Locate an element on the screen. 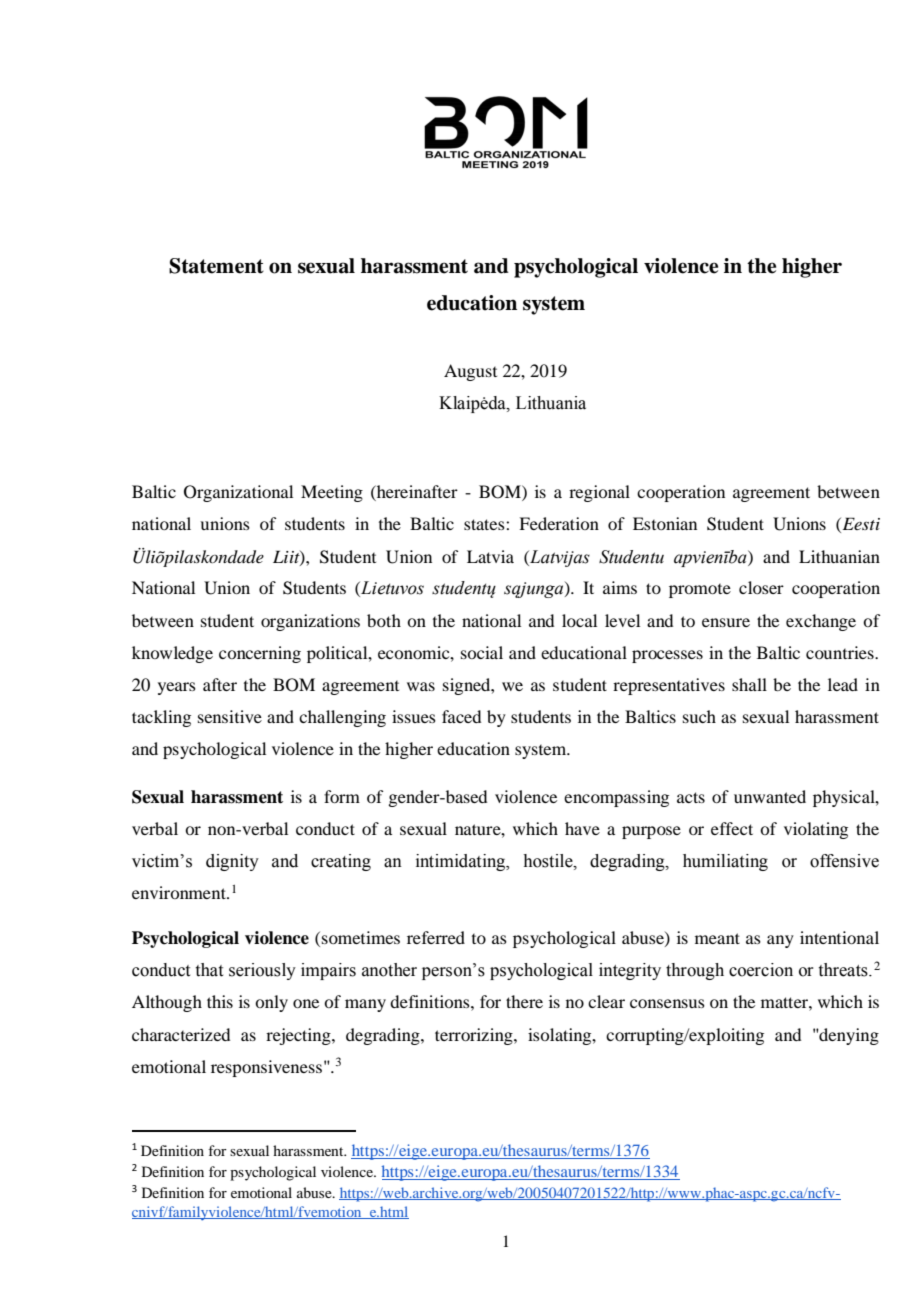 The height and width of the screenshot is (1308, 924). concerning is located at coordinates (260, 654).
